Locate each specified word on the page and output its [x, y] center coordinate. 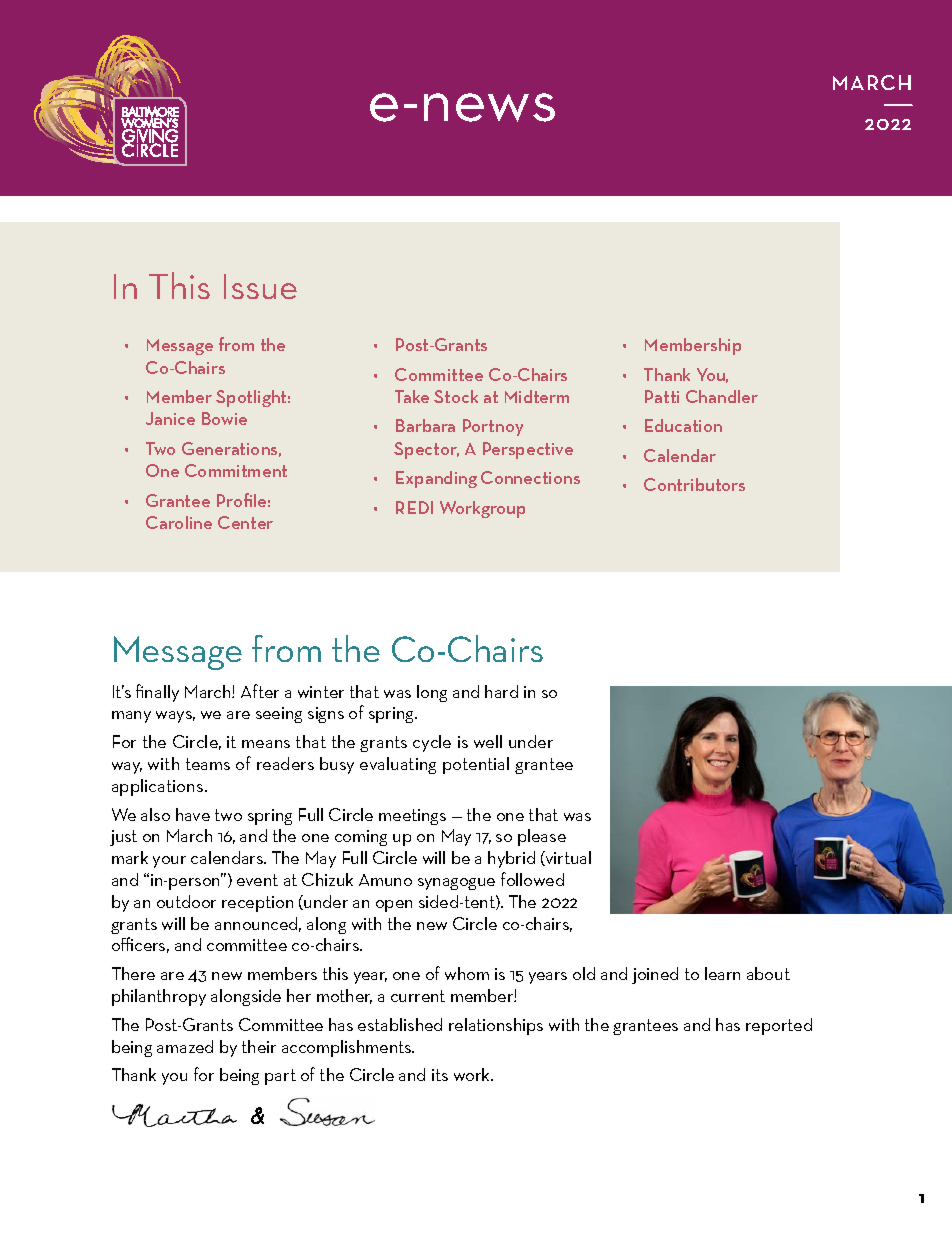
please [542, 837]
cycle [432, 743]
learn [722, 973]
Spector [426, 450]
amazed [185, 1046]
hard [501, 691]
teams [208, 764]
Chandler [722, 396]
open [394, 906]
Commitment [236, 470]
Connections [530, 477]
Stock [456, 396]
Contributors [694, 484]
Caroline [179, 522]
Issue [260, 286]
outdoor [186, 901]
